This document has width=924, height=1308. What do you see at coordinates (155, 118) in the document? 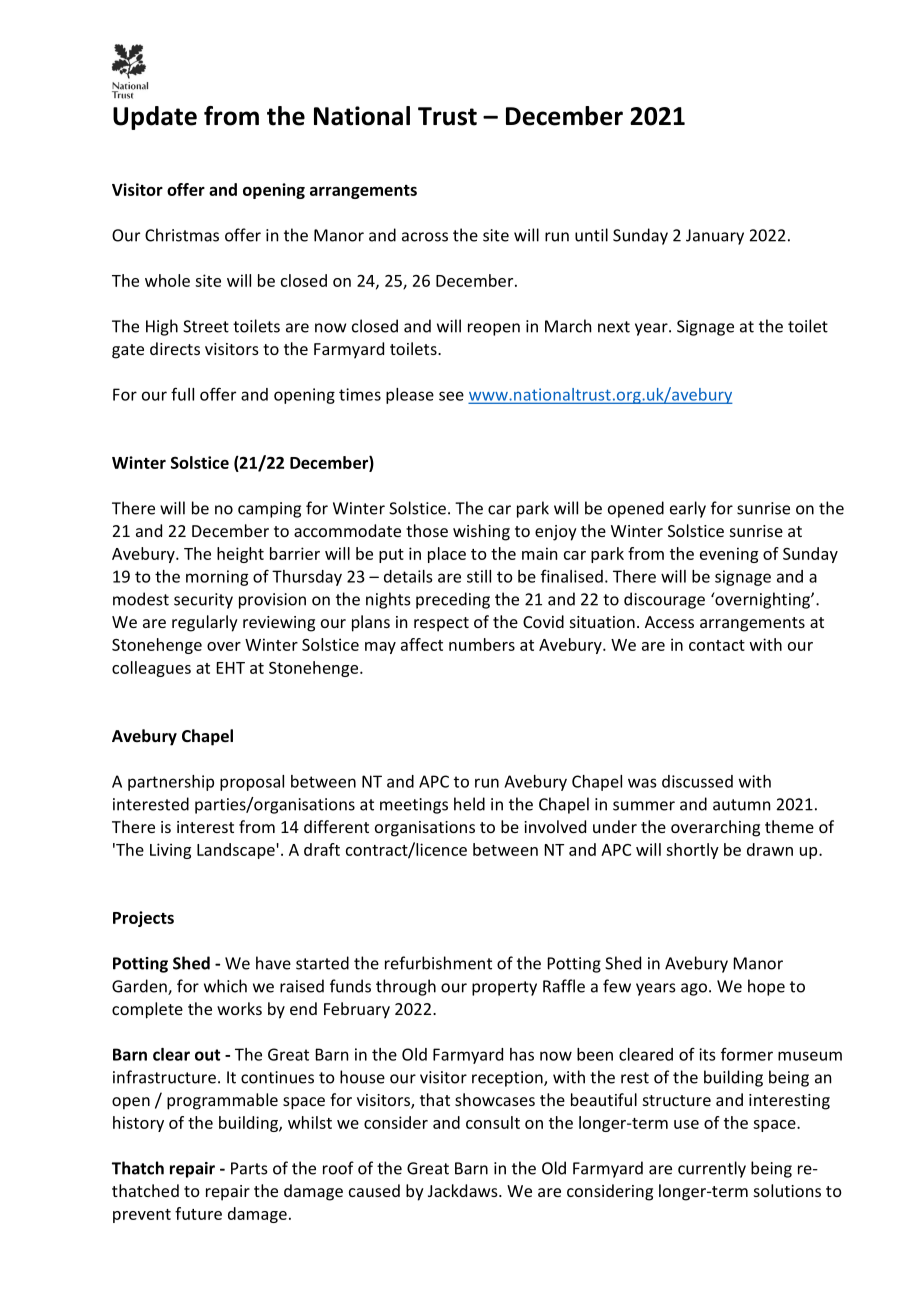
I see `Update` at bounding box center [155, 118].
